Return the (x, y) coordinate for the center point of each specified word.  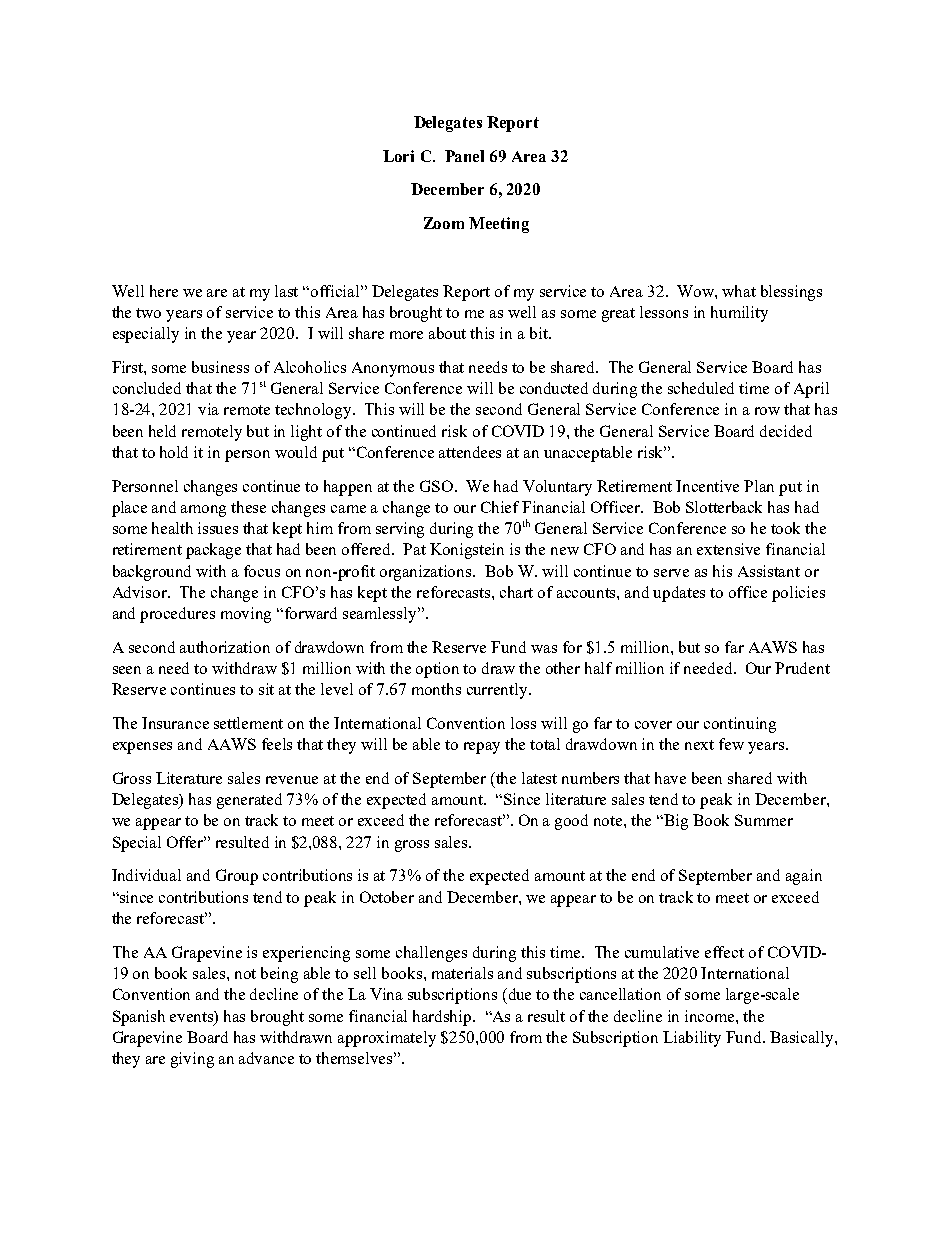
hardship (443, 1018)
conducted (554, 388)
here (164, 291)
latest (539, 778)
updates (679, 594)
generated (249, 801)
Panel (464, 156)
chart (516, 592)
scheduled (701, 388)
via (208, 409)
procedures (177, 615)
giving (192, 1060)
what (739, 291)
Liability (692, 1039)
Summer (764, 820)
